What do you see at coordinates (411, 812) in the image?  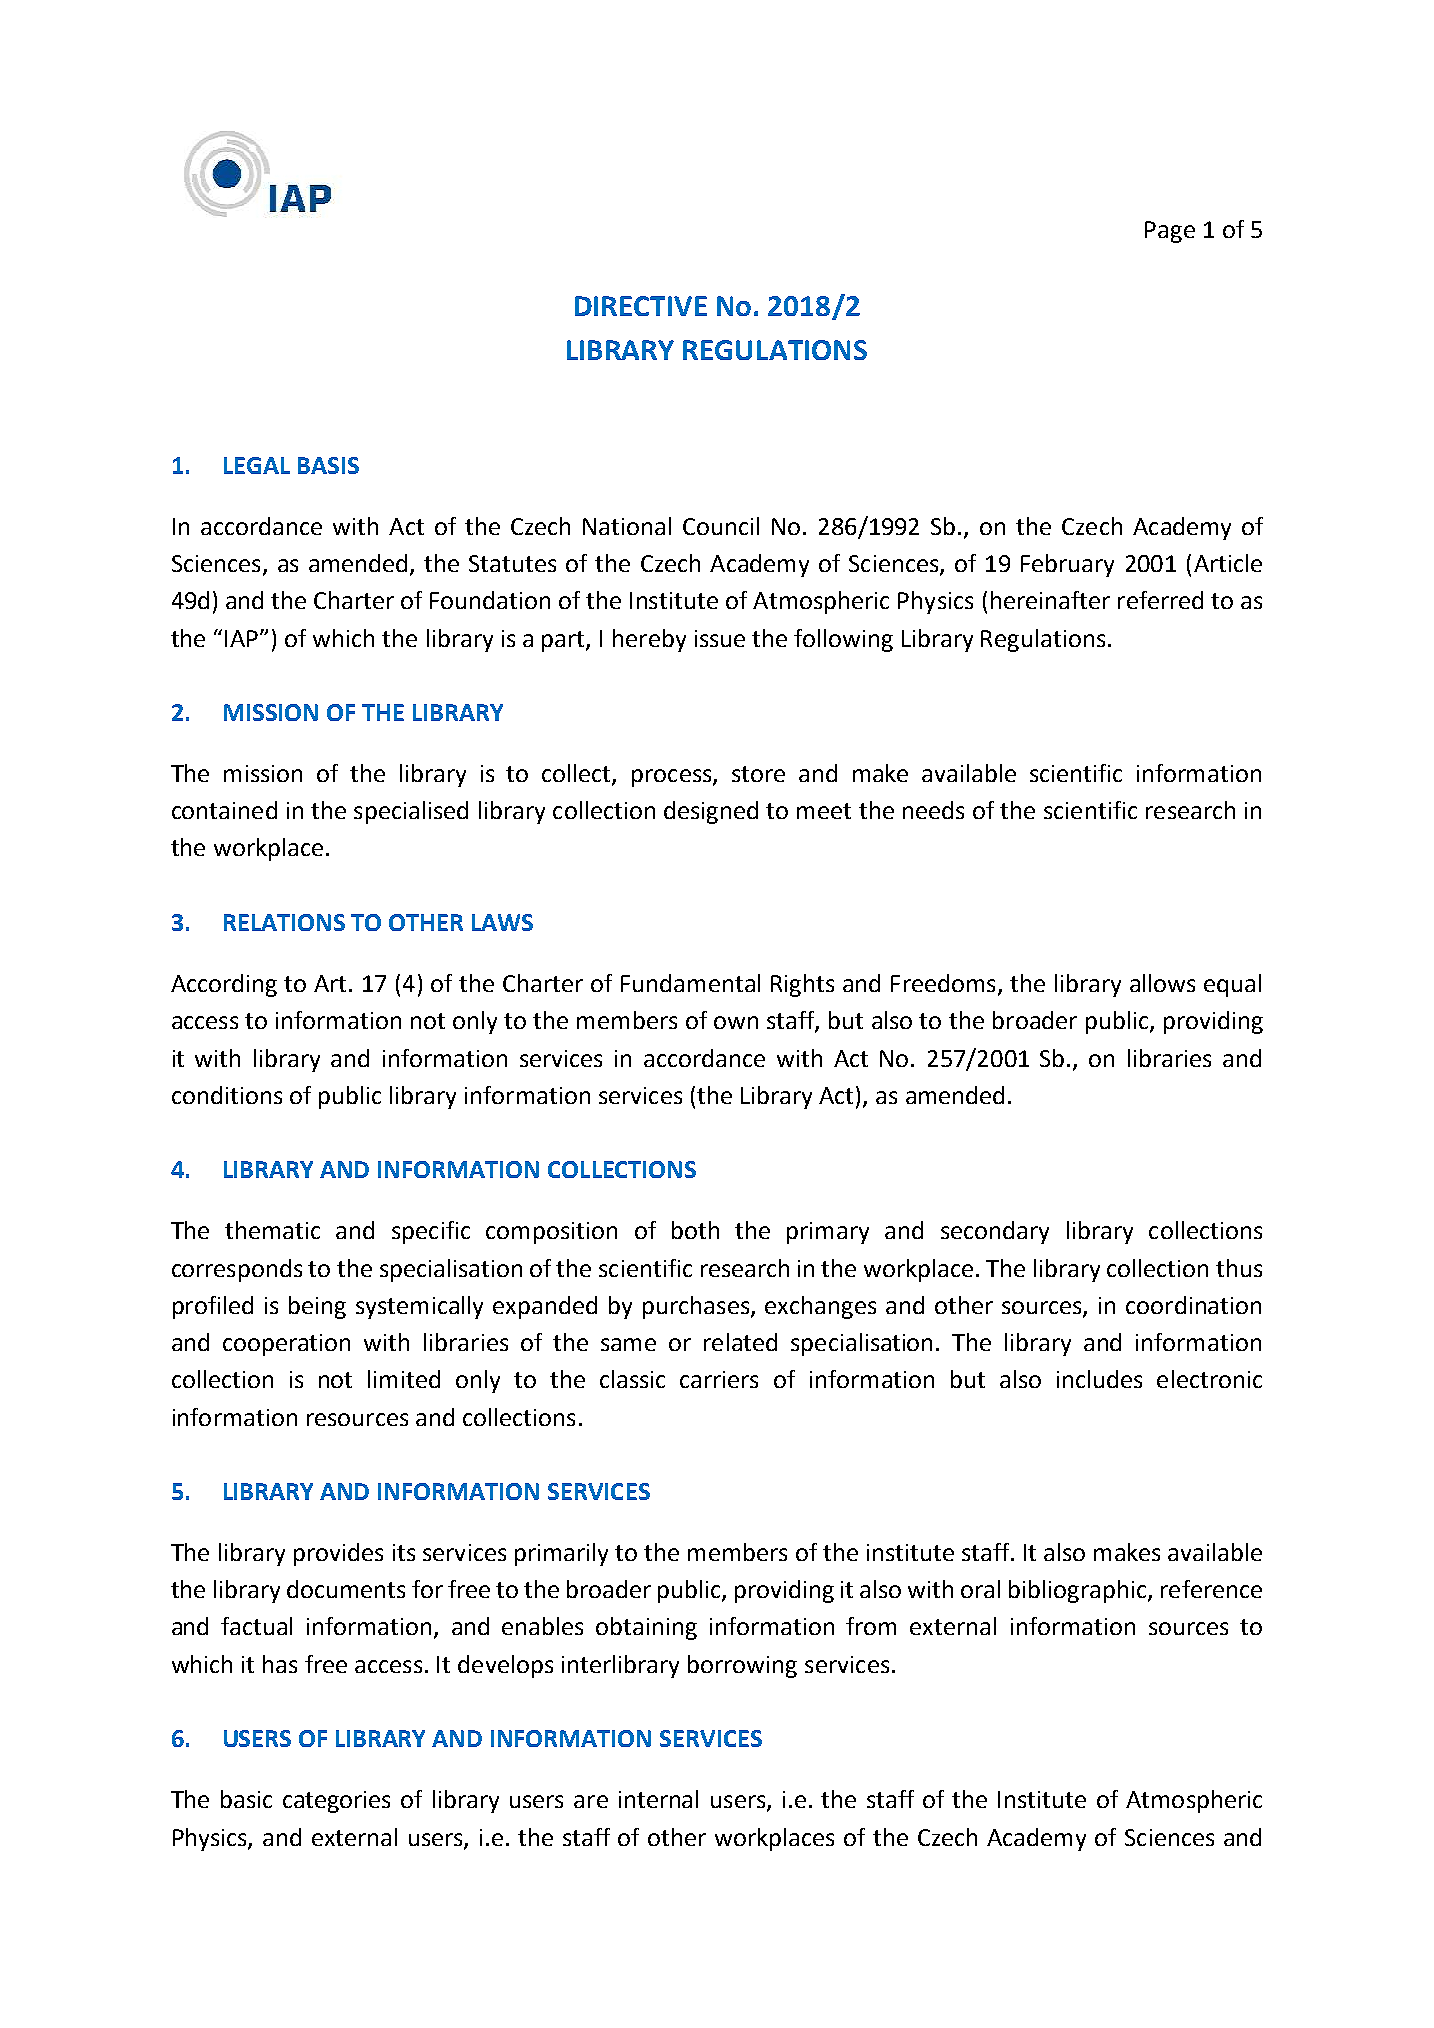 I see `specialised` at bounding box center [411, 812].
